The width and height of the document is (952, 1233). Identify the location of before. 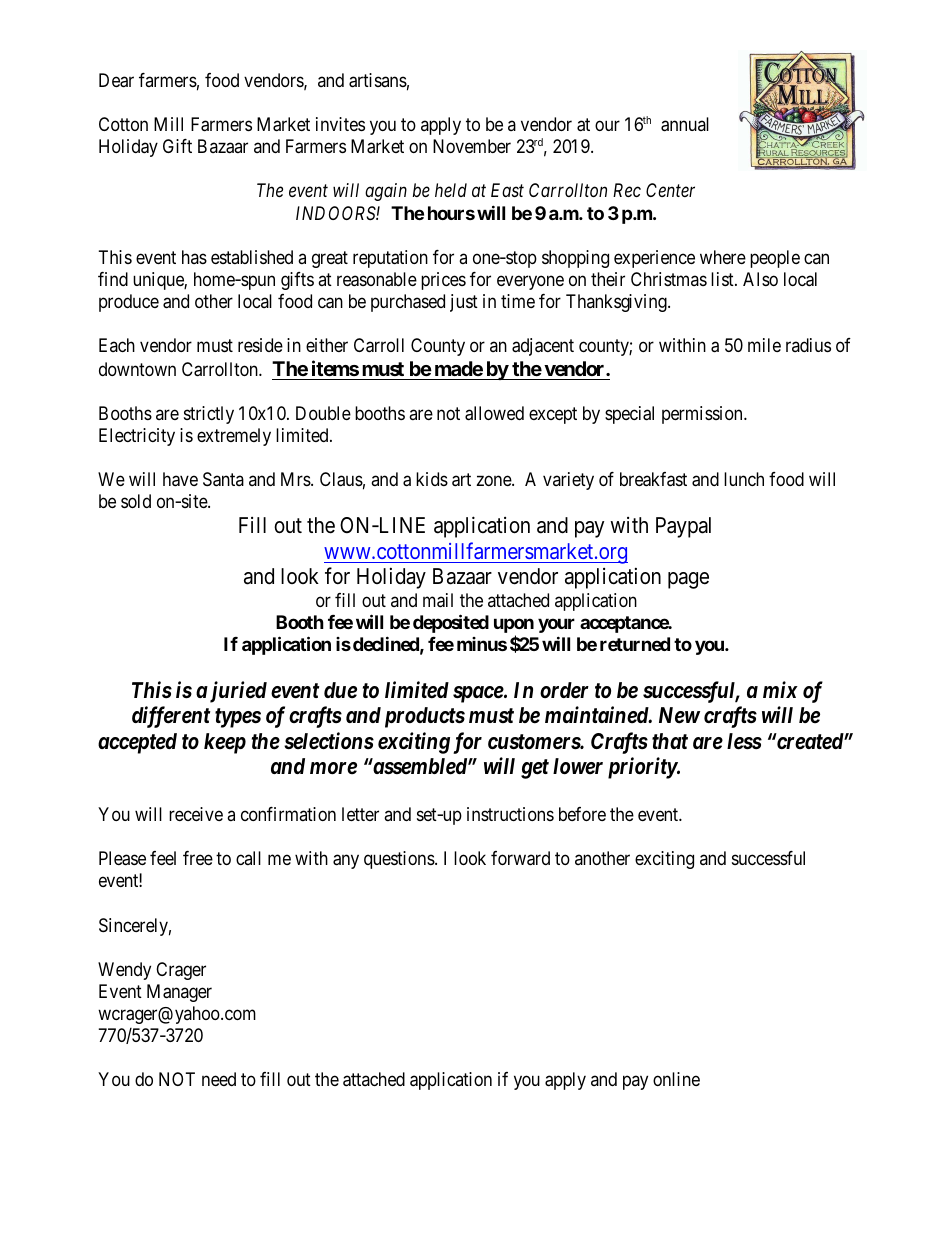
(582, 814).
